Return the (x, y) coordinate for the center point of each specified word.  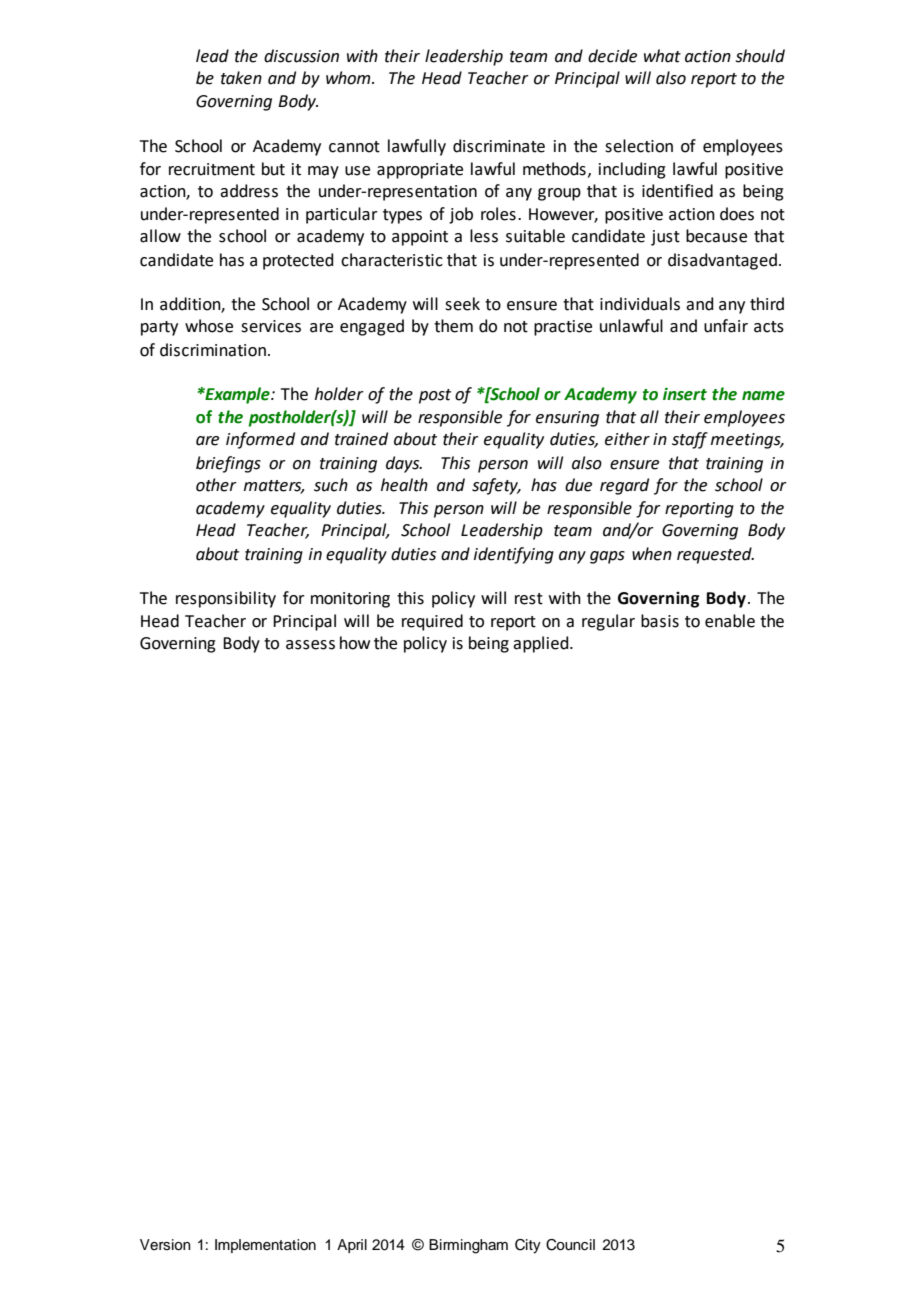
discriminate (499, 146)
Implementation (265, 1246)
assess (310, 645)
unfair (726, 326)
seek (462, 304)
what (662, 56)
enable (730, 621)
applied (542, 644)
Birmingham (468, 1246)
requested (715, 555)
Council (570, 1245)
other (216, 485)
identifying (514, 555)
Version (165, 1245)
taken (241, 78)
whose (209, 326)
